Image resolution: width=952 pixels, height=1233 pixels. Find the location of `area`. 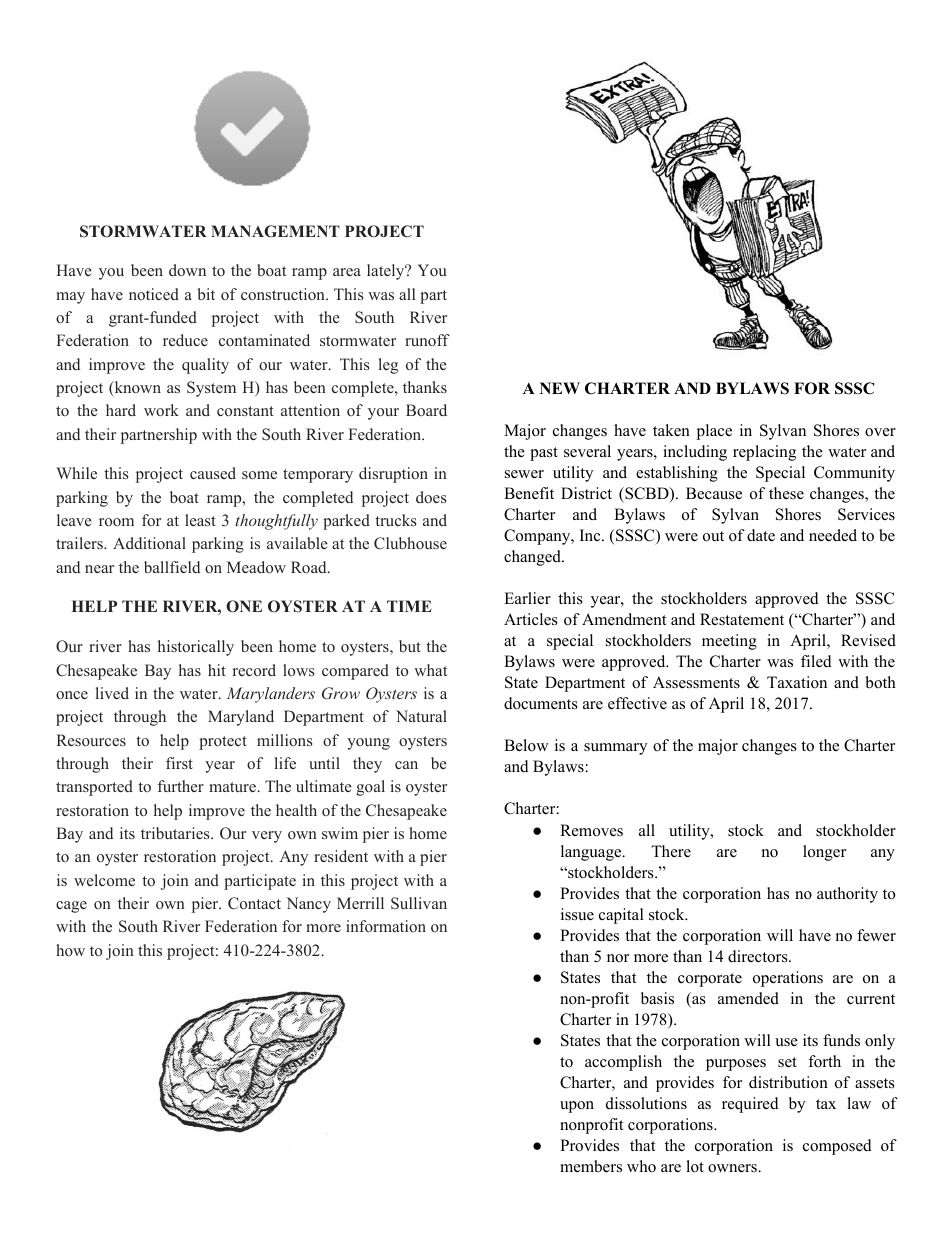

area is located at coordinates (347, 272).
